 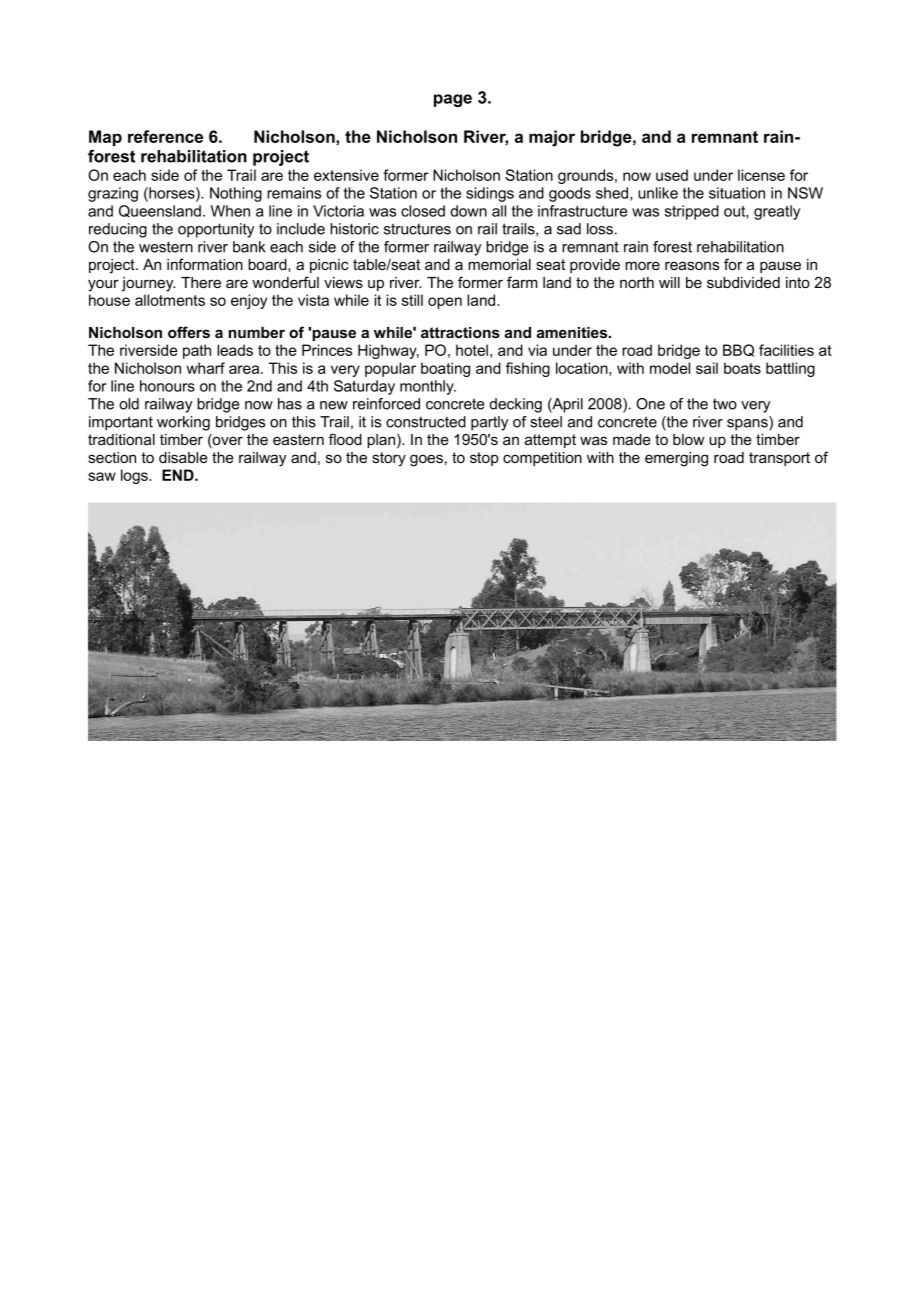 I want to click on emerging, so click(x=676, y=459).
